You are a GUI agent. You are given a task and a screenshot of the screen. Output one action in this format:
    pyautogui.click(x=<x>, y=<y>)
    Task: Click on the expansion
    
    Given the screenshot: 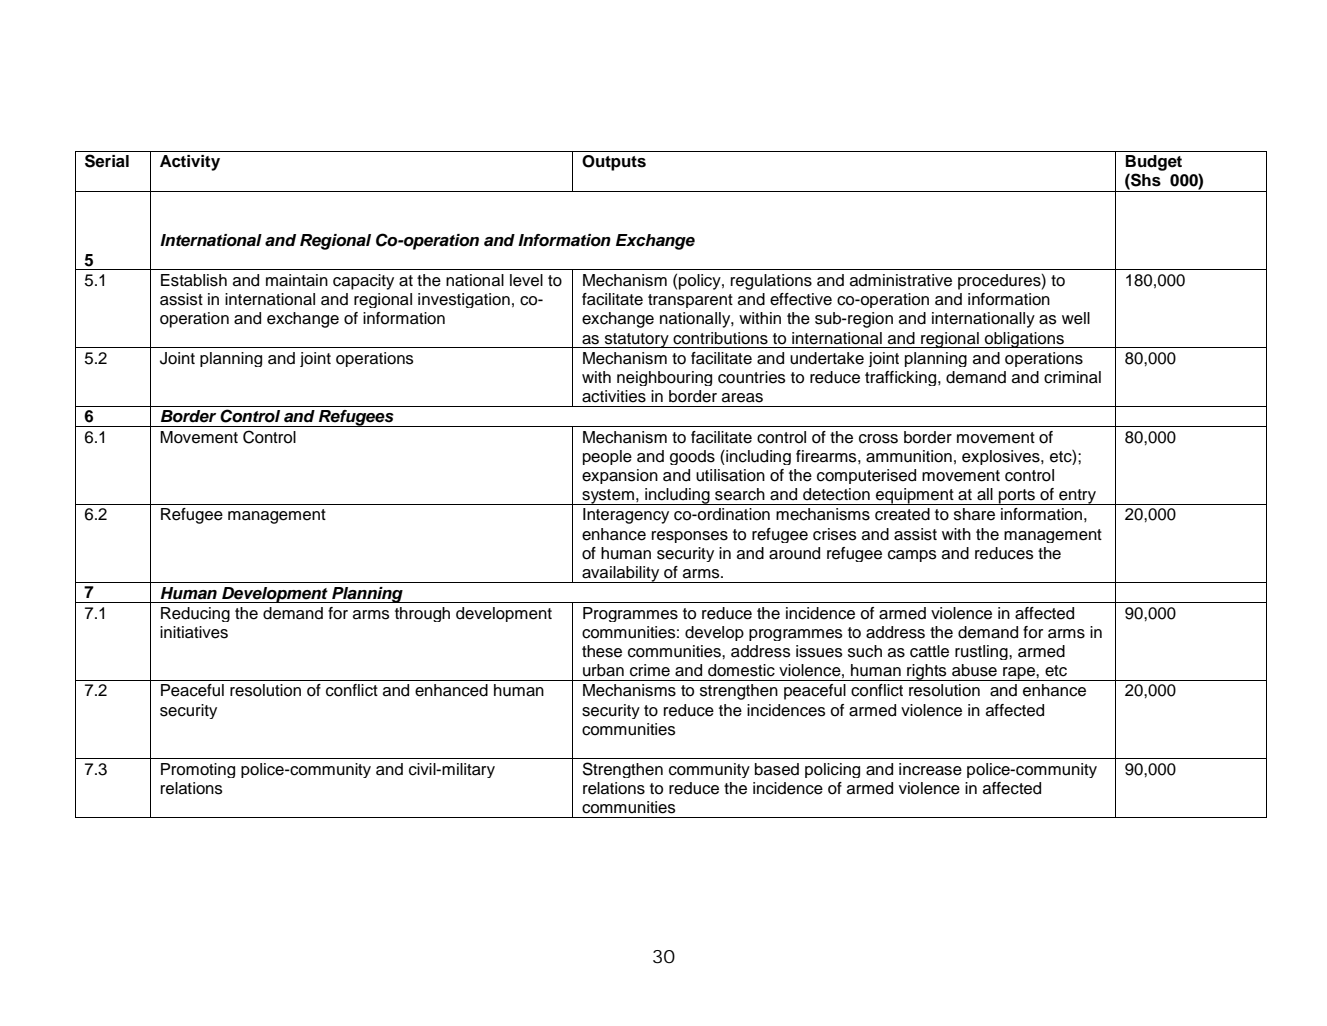 What is the action you would take?
    pyautogui.click(x=620, y=476)
